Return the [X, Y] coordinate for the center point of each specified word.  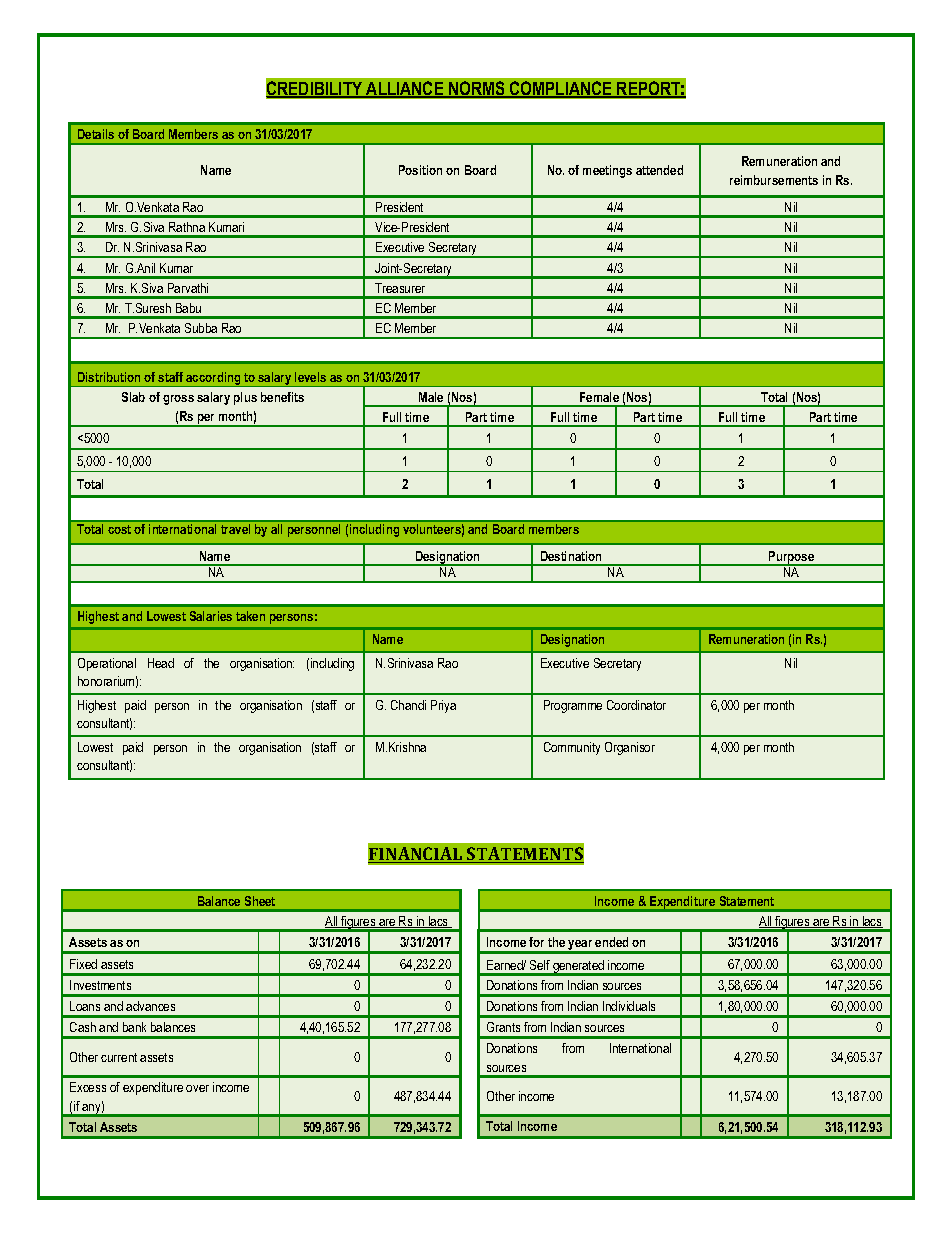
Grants [503, 1027]
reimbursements [774, 180]
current [119, 1057]
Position [420, 170]
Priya [443, 706]
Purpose [792, 558]
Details [96, 134]
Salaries [211, 616]
